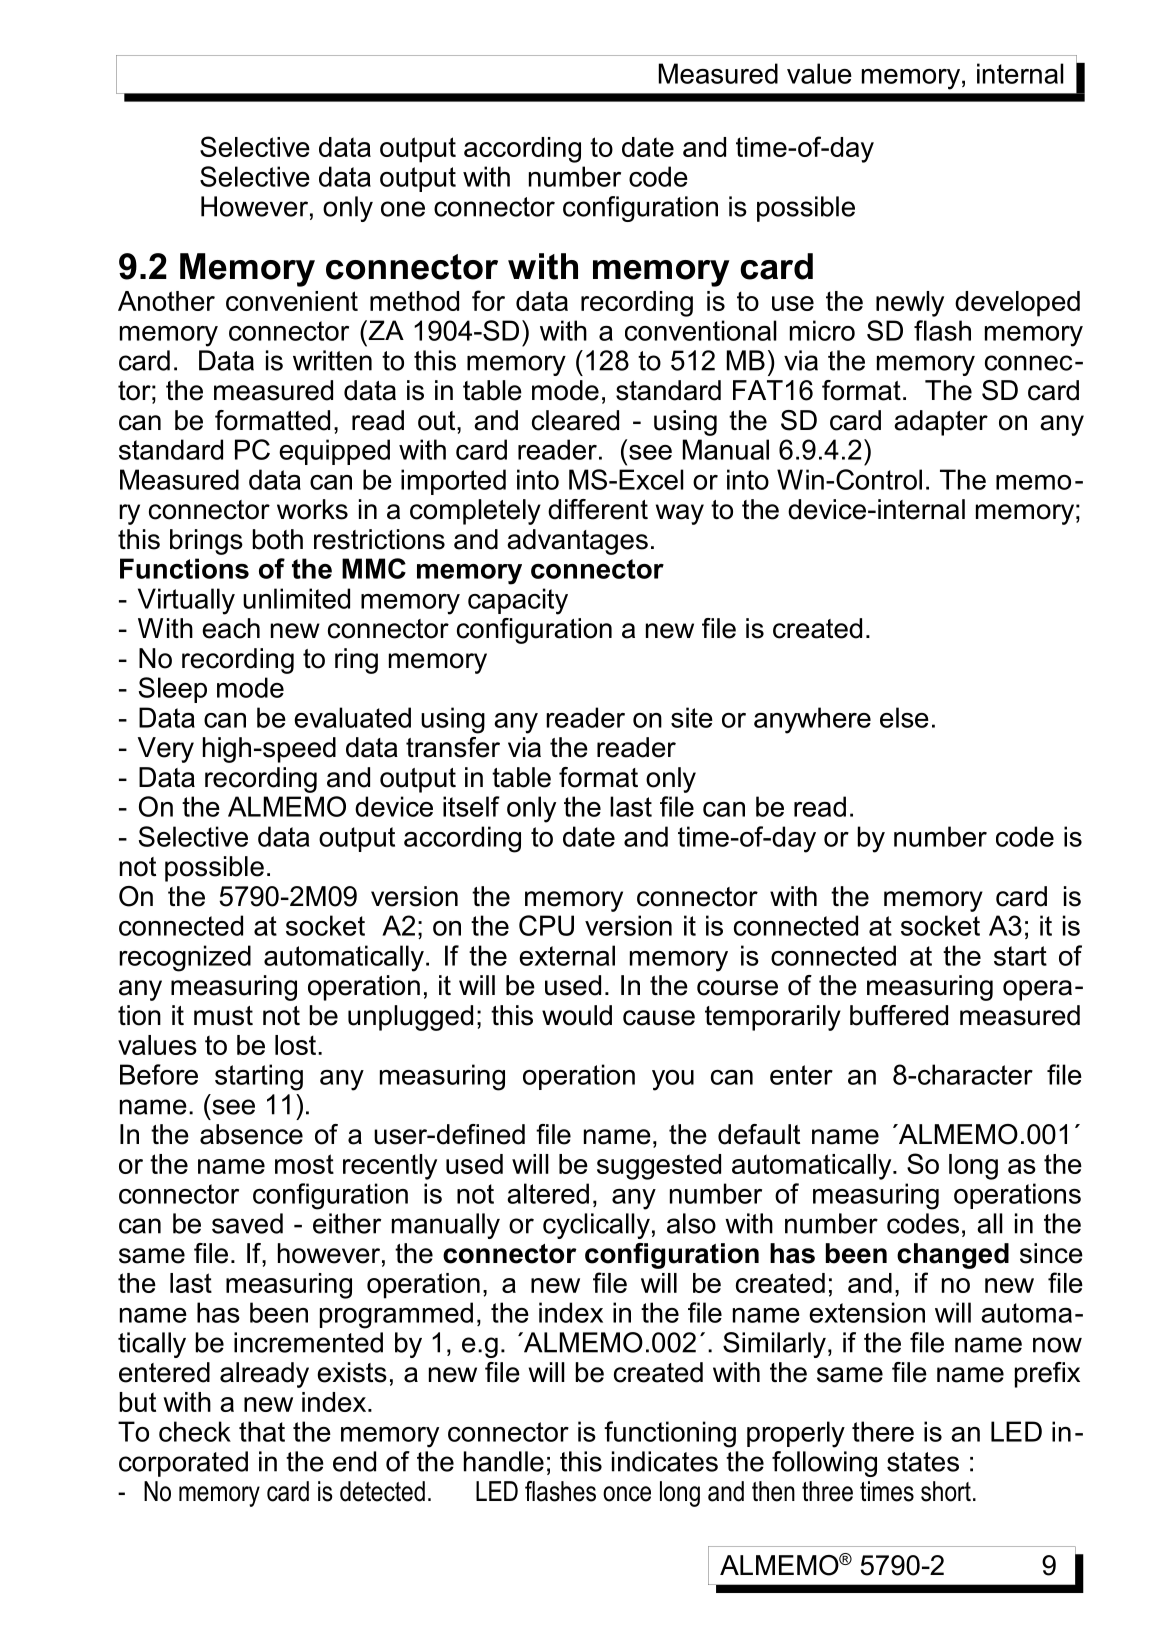  What do you see at coordinates (414, 301) in the document?
I see `method` at bounding box center [414, 301].
